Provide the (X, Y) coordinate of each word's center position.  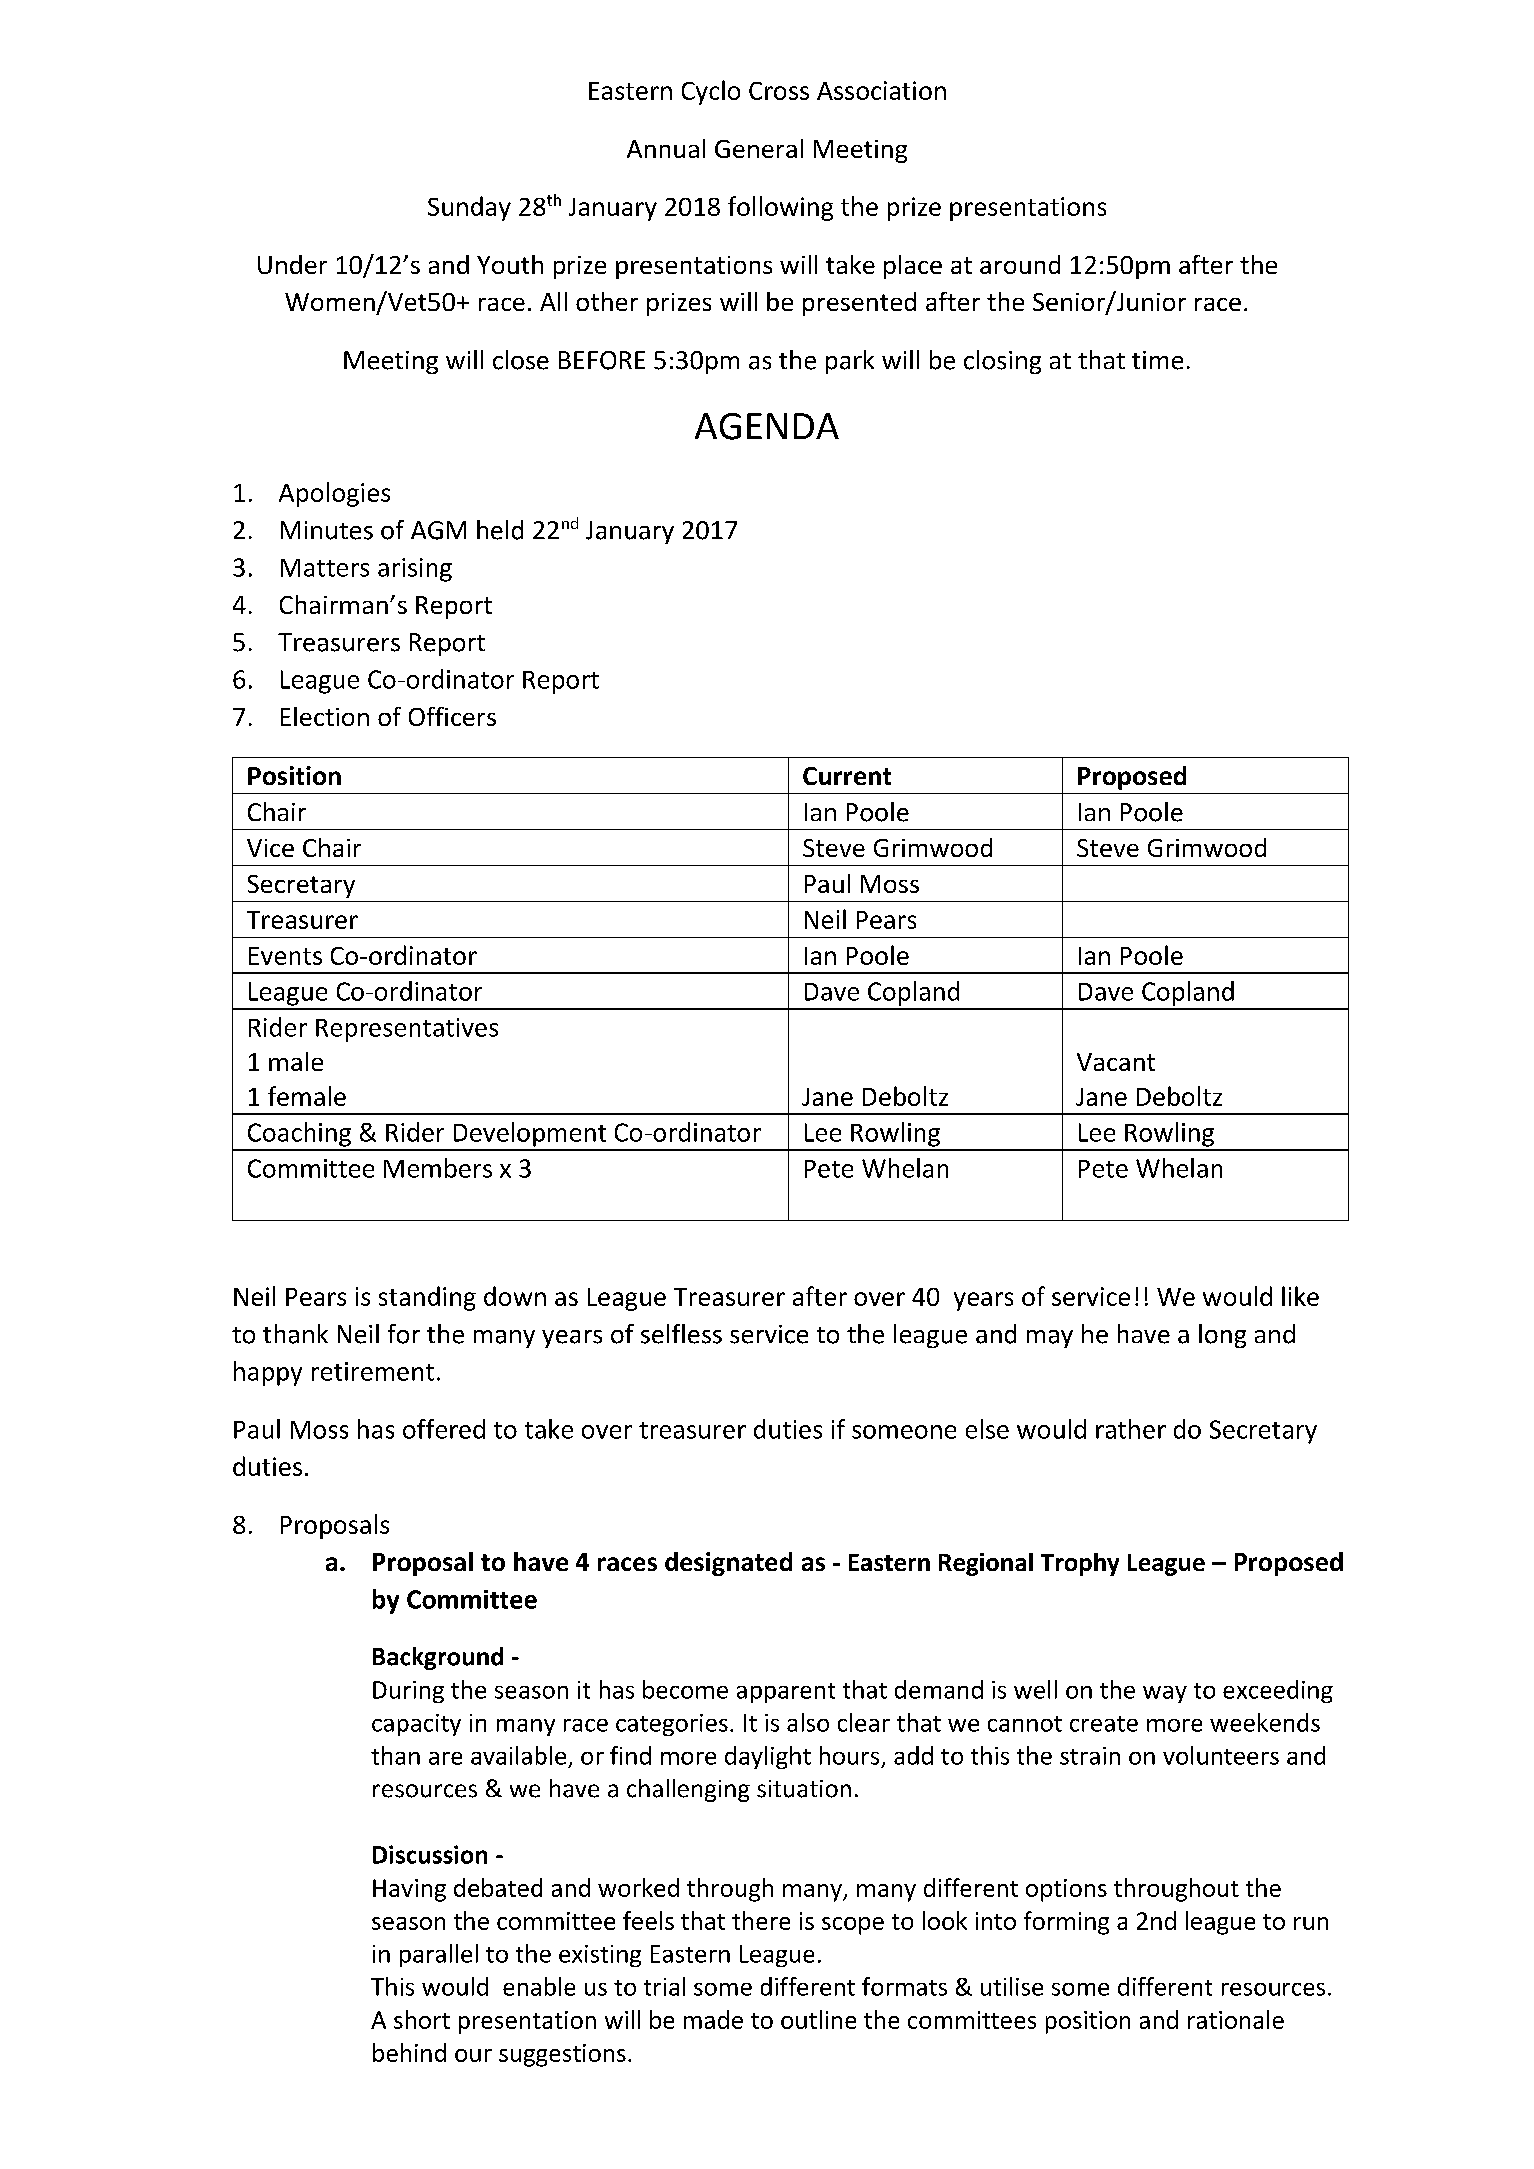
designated (728, 1564)
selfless (681, 1334)
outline (818, 2019)
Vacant (1116, 1062)
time (1157, 360)
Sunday (469, 208)
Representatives (407, 1030)
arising (415, 570)
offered (444, 1429)
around (1020, 264)
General (759, 148)
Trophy (1080, 1564)
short (422, 2019)
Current (847, 776)
